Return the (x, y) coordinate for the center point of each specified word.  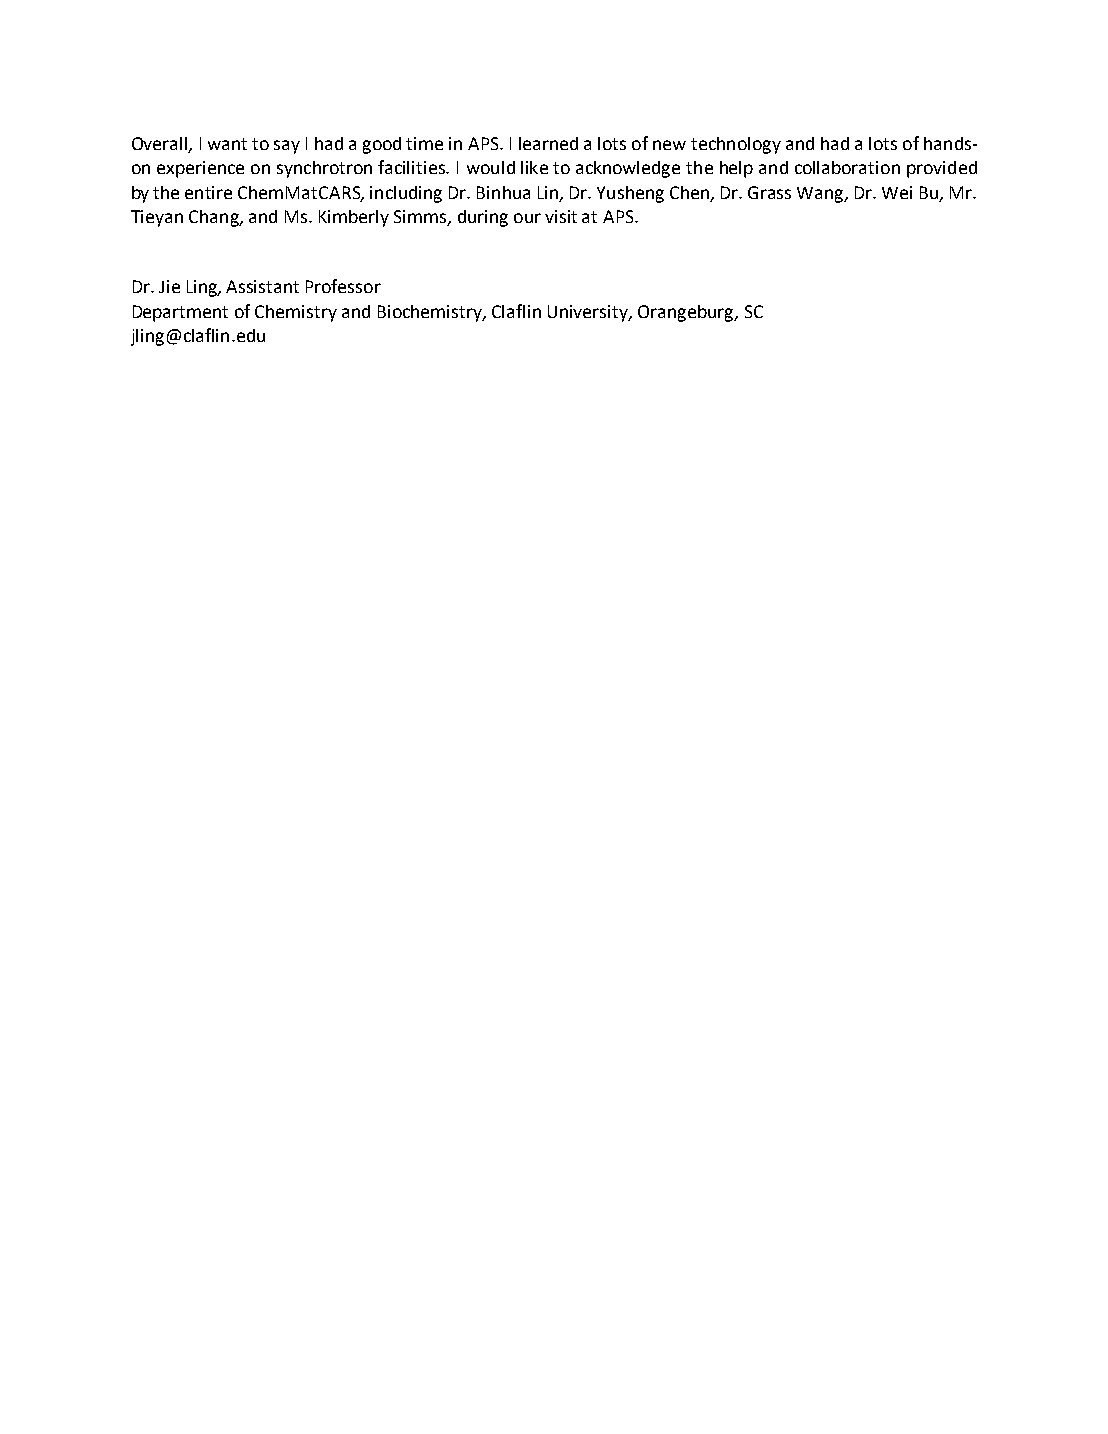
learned (548, 143)
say (287, 147)
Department (180, 313)
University (589, 313)
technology (736, 145)
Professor (343, 286)
